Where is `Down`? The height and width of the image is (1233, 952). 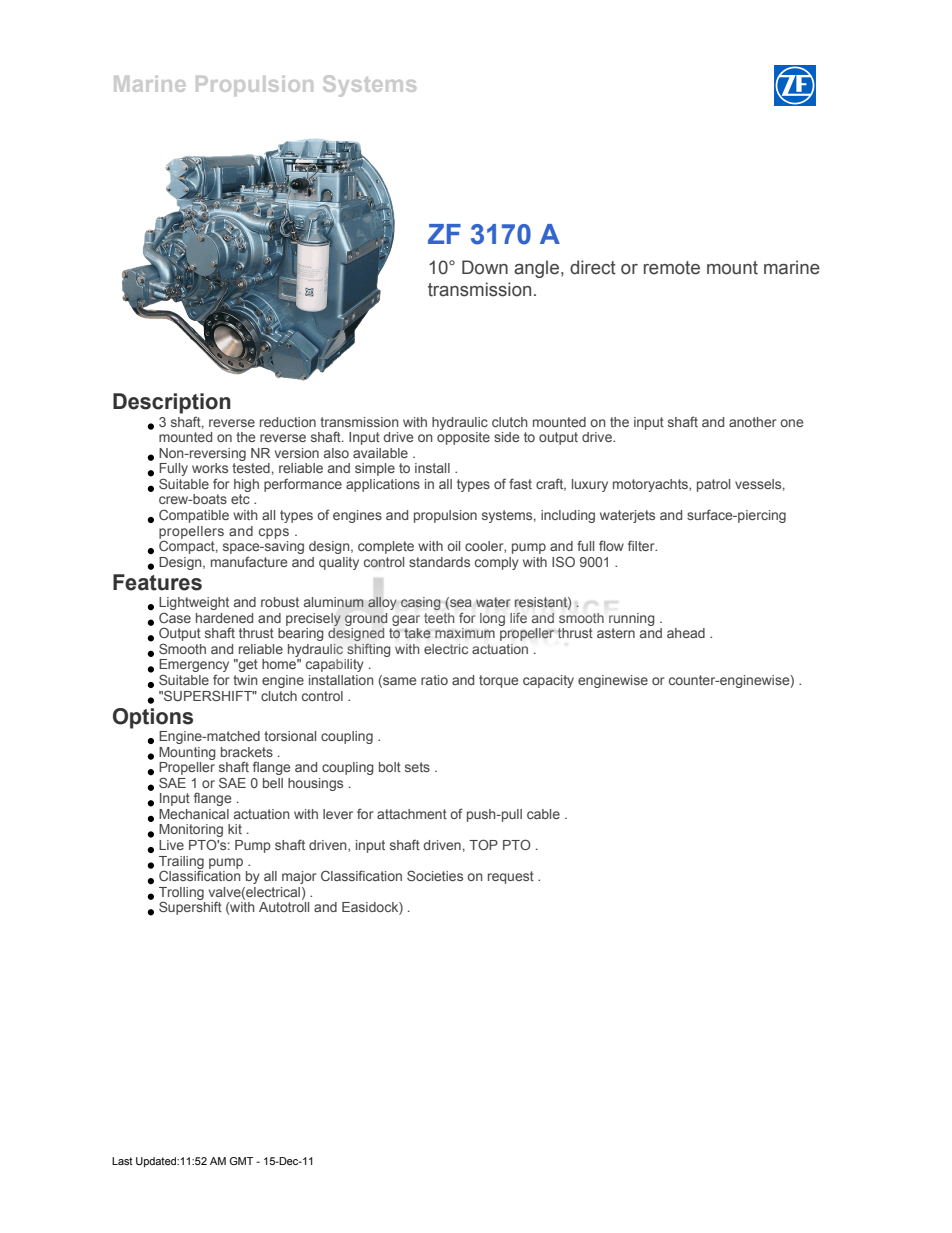 Down is located at coordinates (485, 267).
